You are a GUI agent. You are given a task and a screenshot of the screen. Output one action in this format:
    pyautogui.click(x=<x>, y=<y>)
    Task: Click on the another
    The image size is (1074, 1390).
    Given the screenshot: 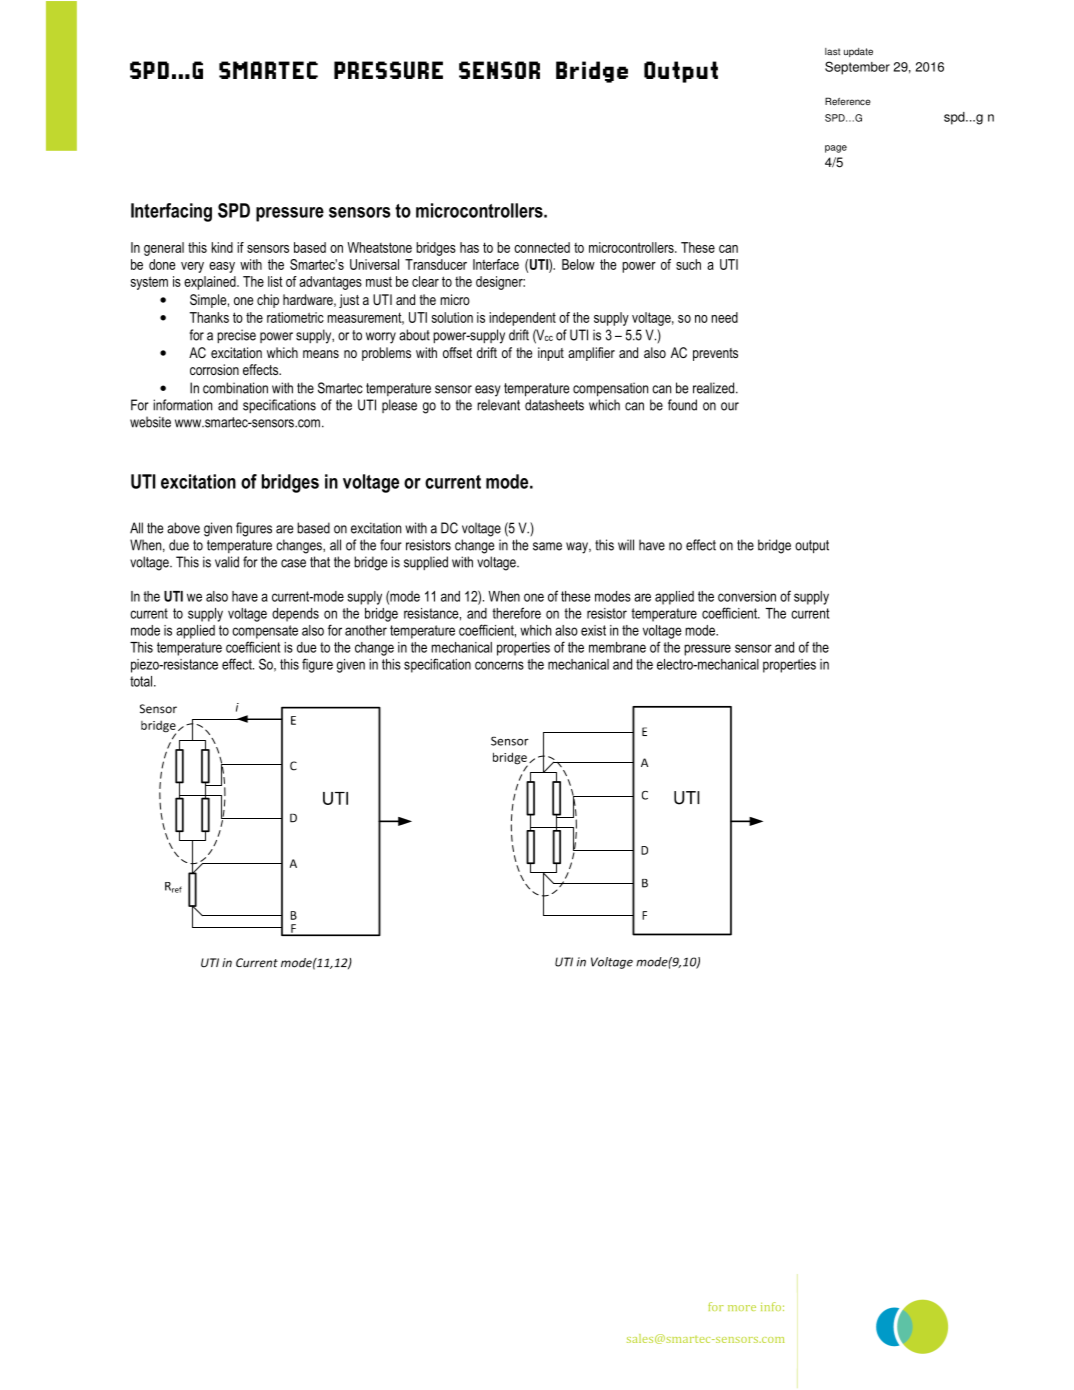 What is the action you would take?
    pyautogui.click(x=366, y=630)
